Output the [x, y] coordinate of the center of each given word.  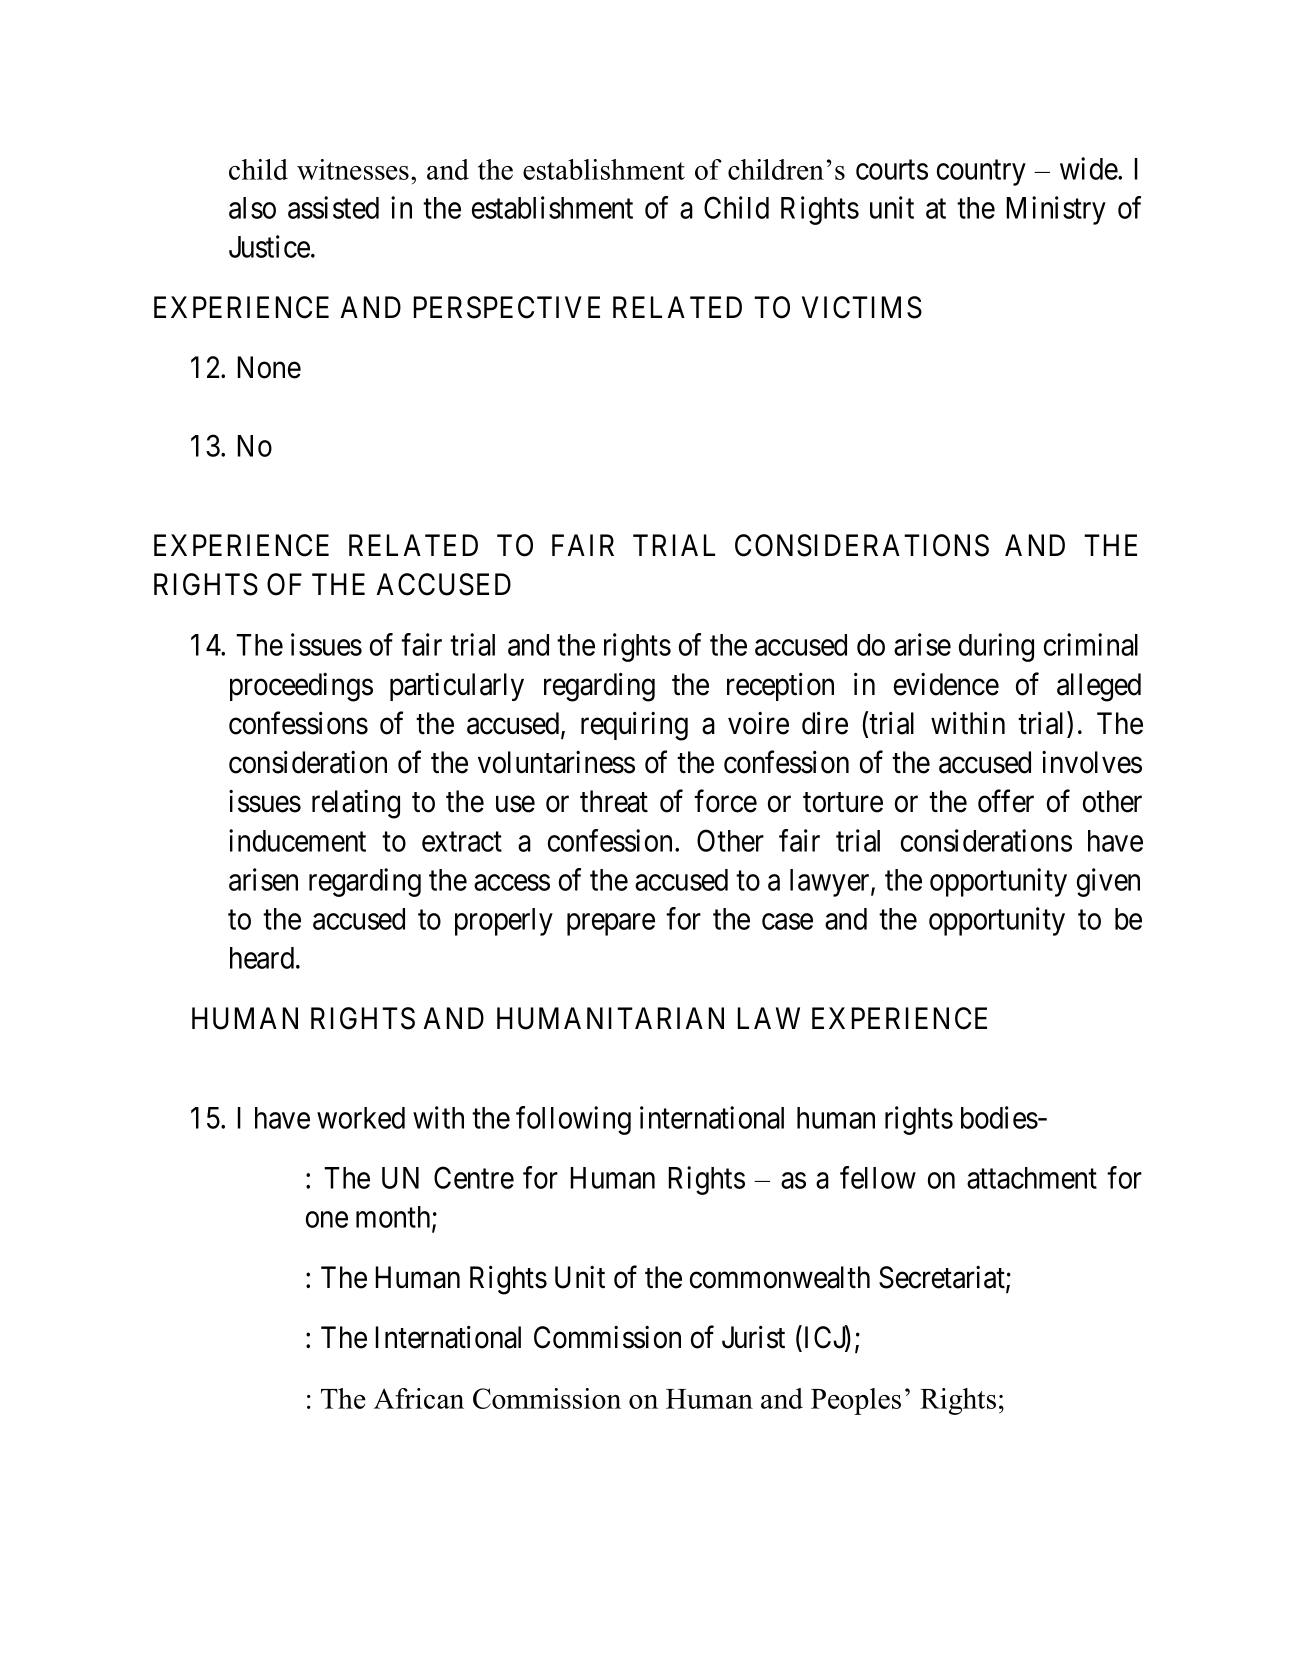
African [419, 1398]
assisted [333, 207]
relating [356, 804]
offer [1006, 801]
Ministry [1056, 210]
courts [892, 170]
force [725, 801]
